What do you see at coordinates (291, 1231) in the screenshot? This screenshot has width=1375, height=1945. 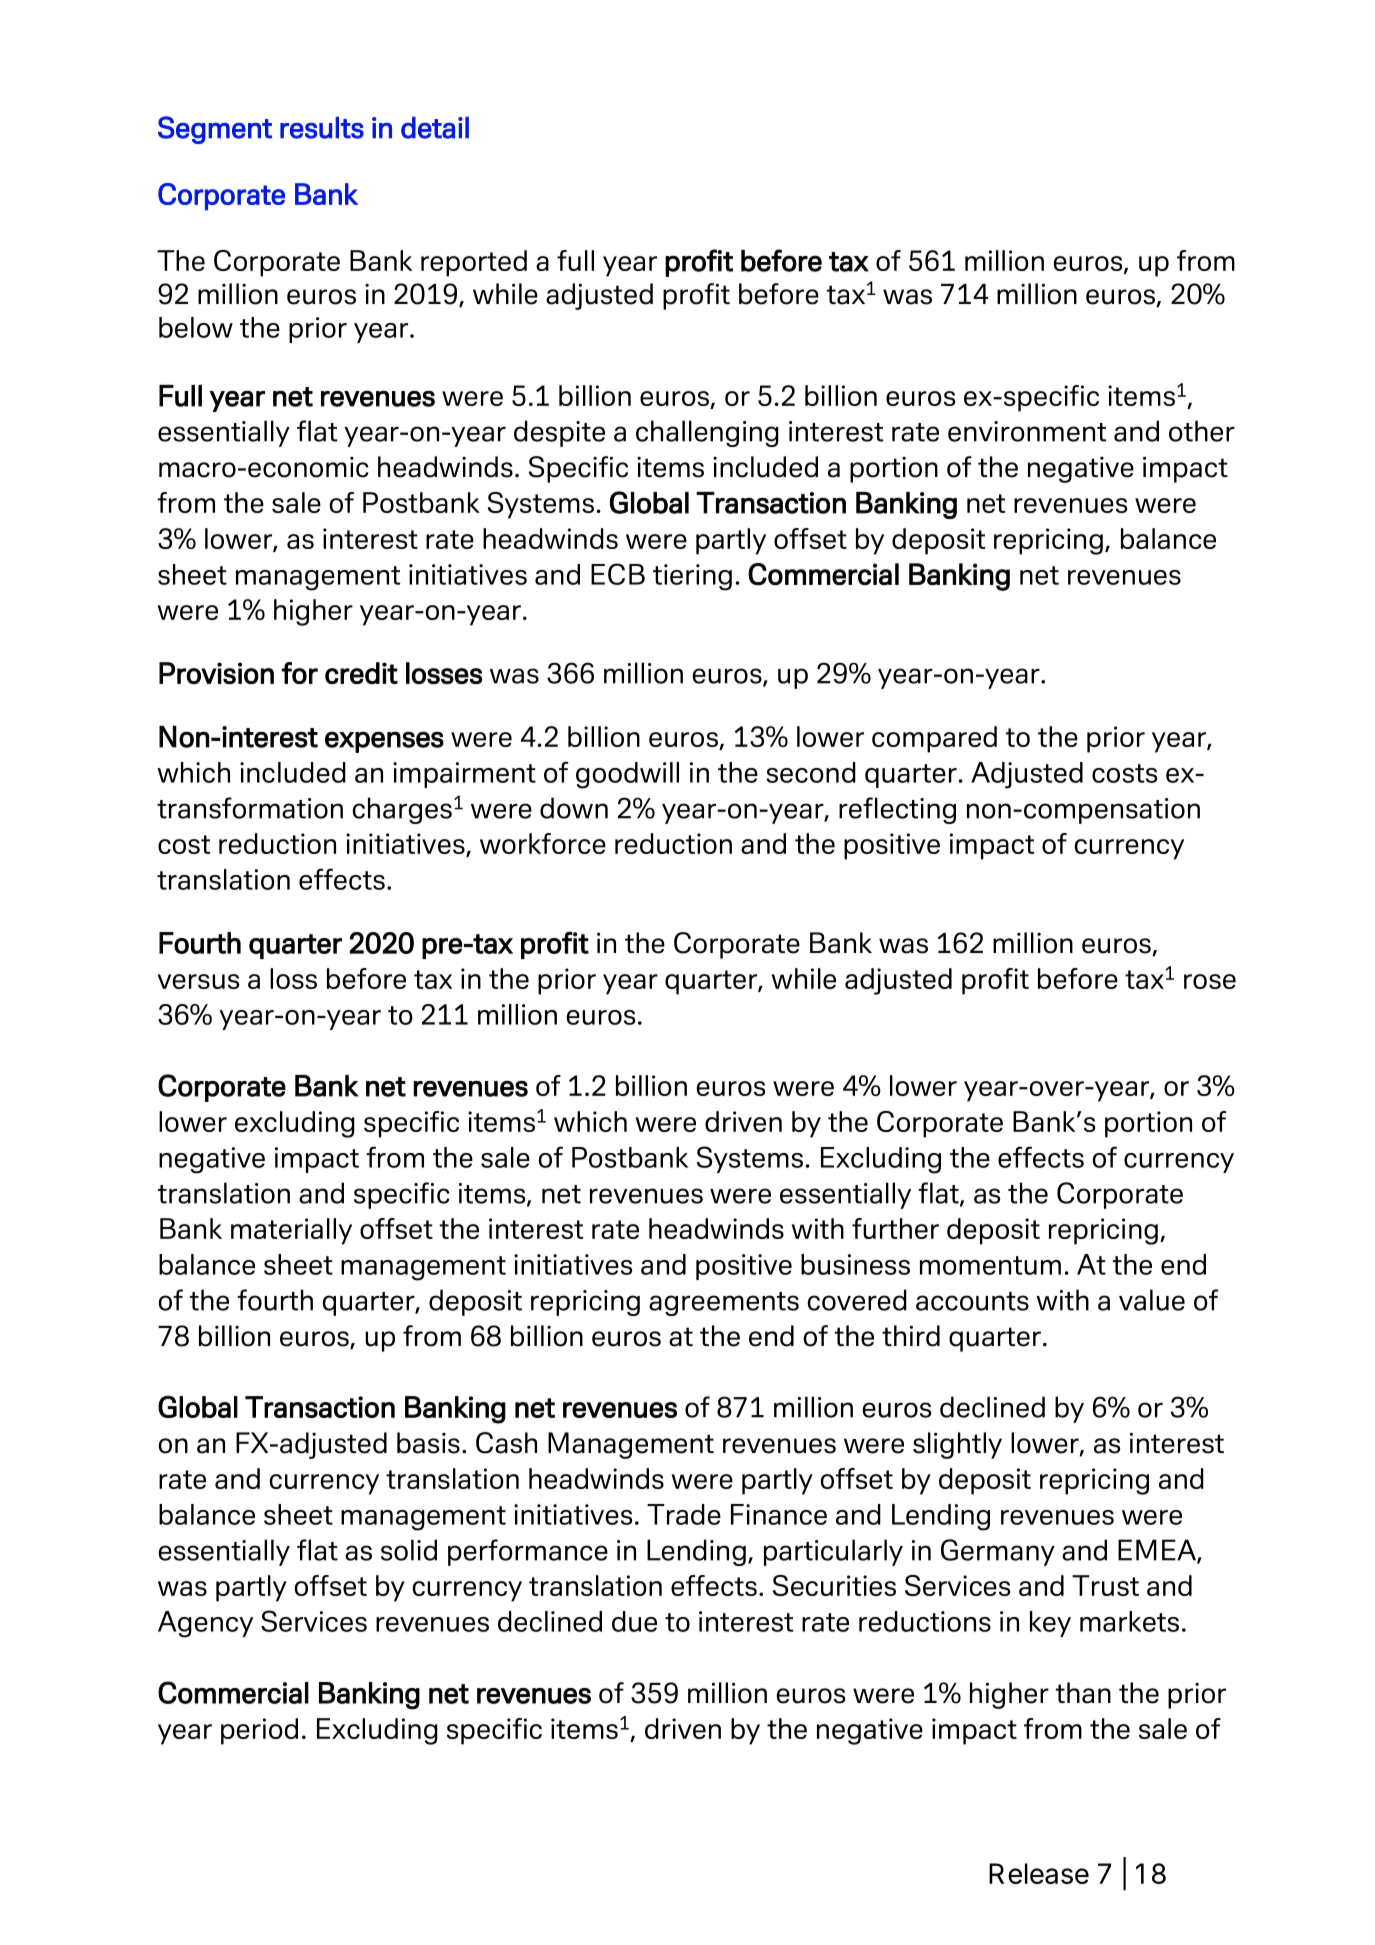 I see `materially` at bounding box center [291, 1231].
